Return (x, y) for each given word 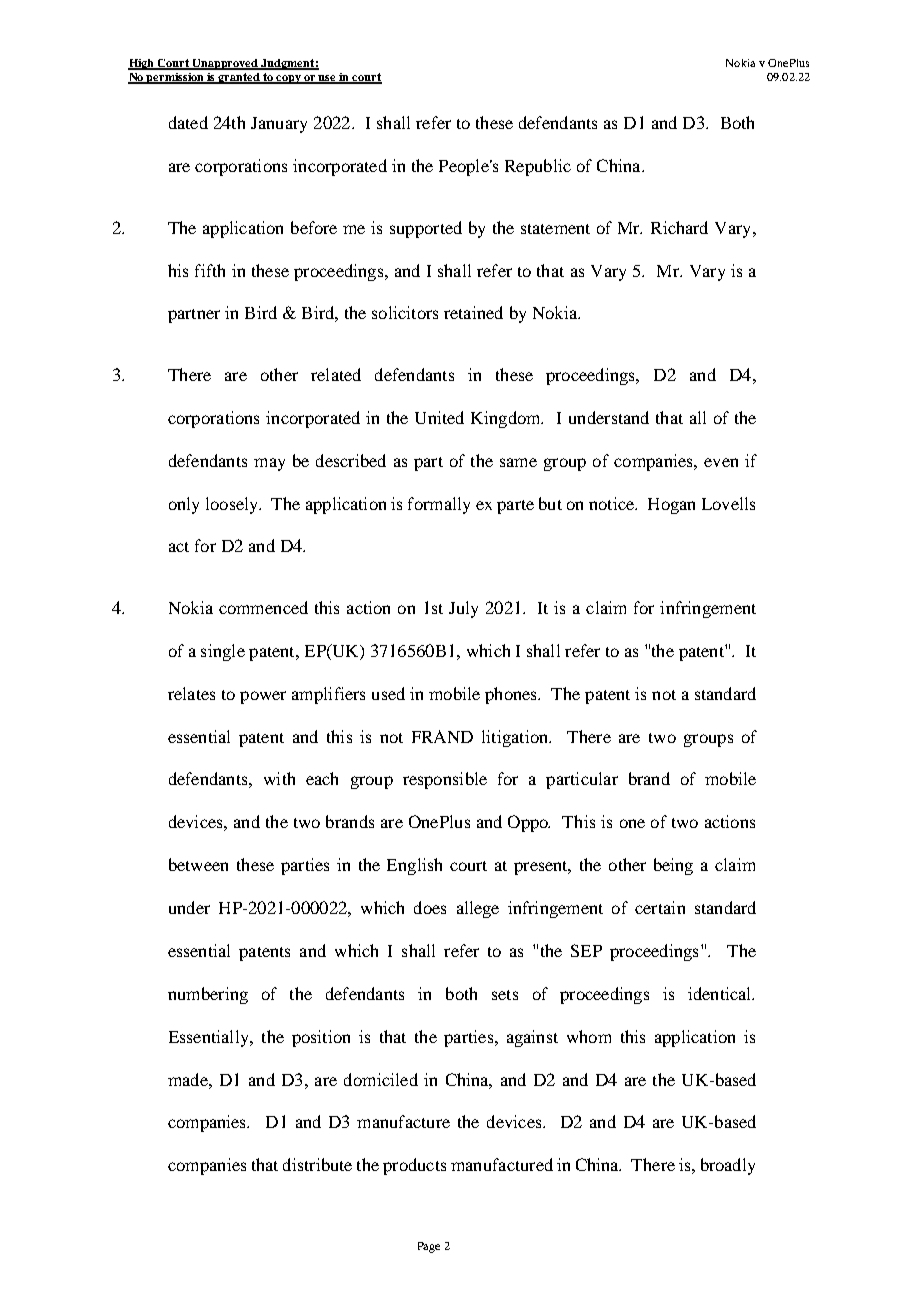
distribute (317, 1164)
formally (439, 505)
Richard (679, 227)
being (673, 866)
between (198, 864)
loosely (233, 505)
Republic (538, 167)
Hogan (671, 506)
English (414, 866)
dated (188, 122)
